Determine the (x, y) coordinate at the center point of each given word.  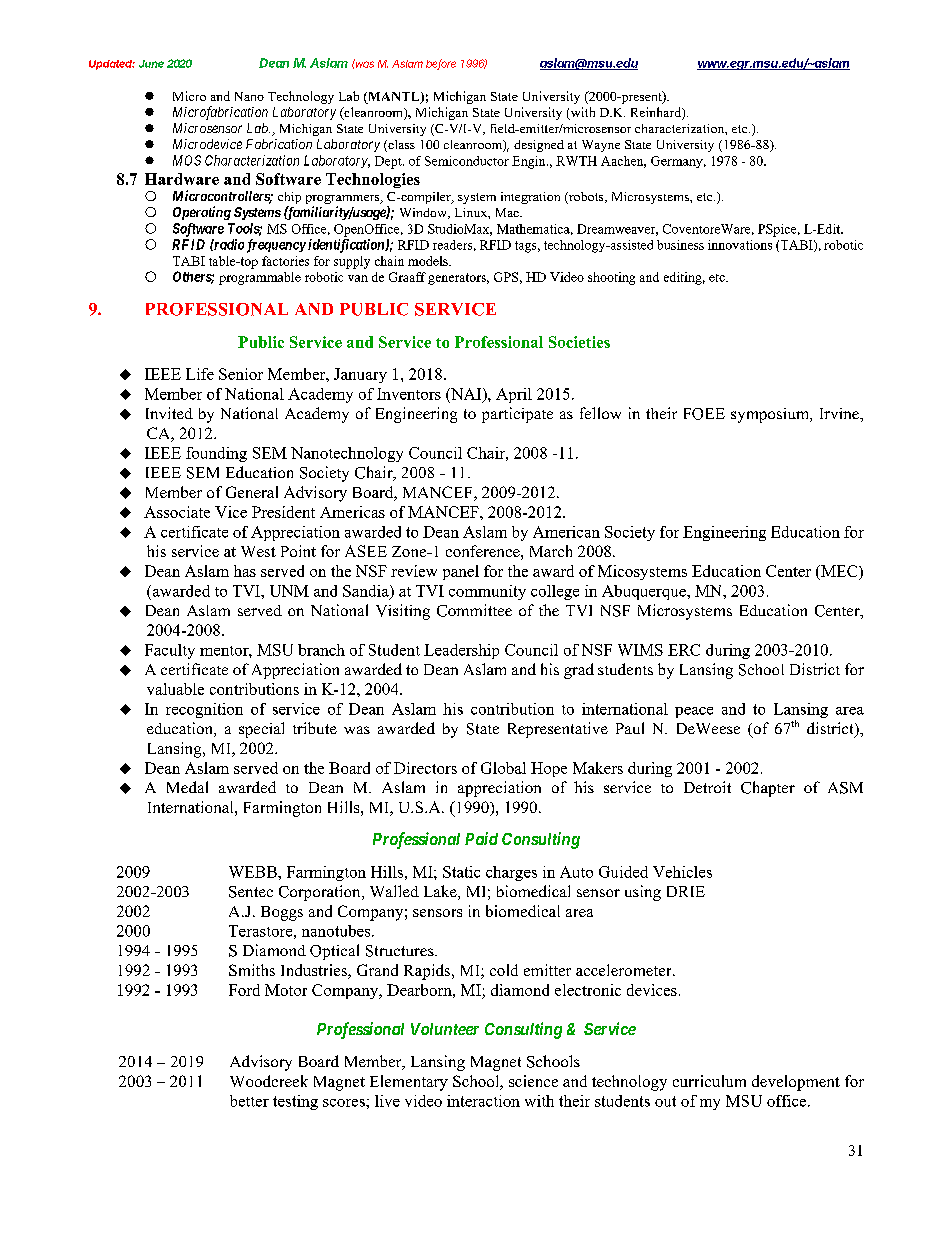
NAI (466, 395)
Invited (169, 413)
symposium (771, 415)
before (441, 64)
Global (503, 768)
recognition (204, 710)
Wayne (601, 146)
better (249, 1101)
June (151, 64)
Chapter (768, 789)
